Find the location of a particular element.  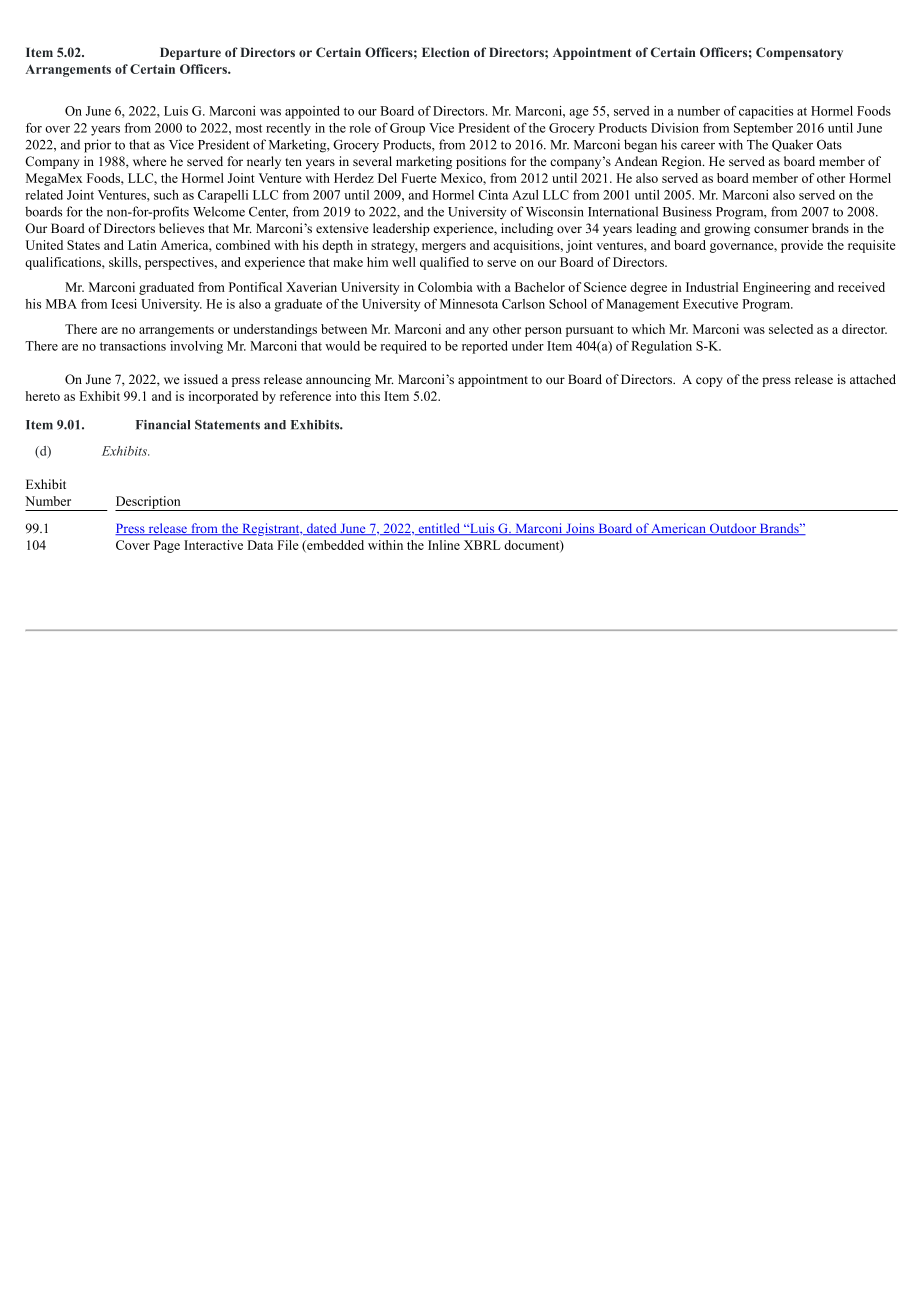

Compensatory is located at coordinates (799, 53).
